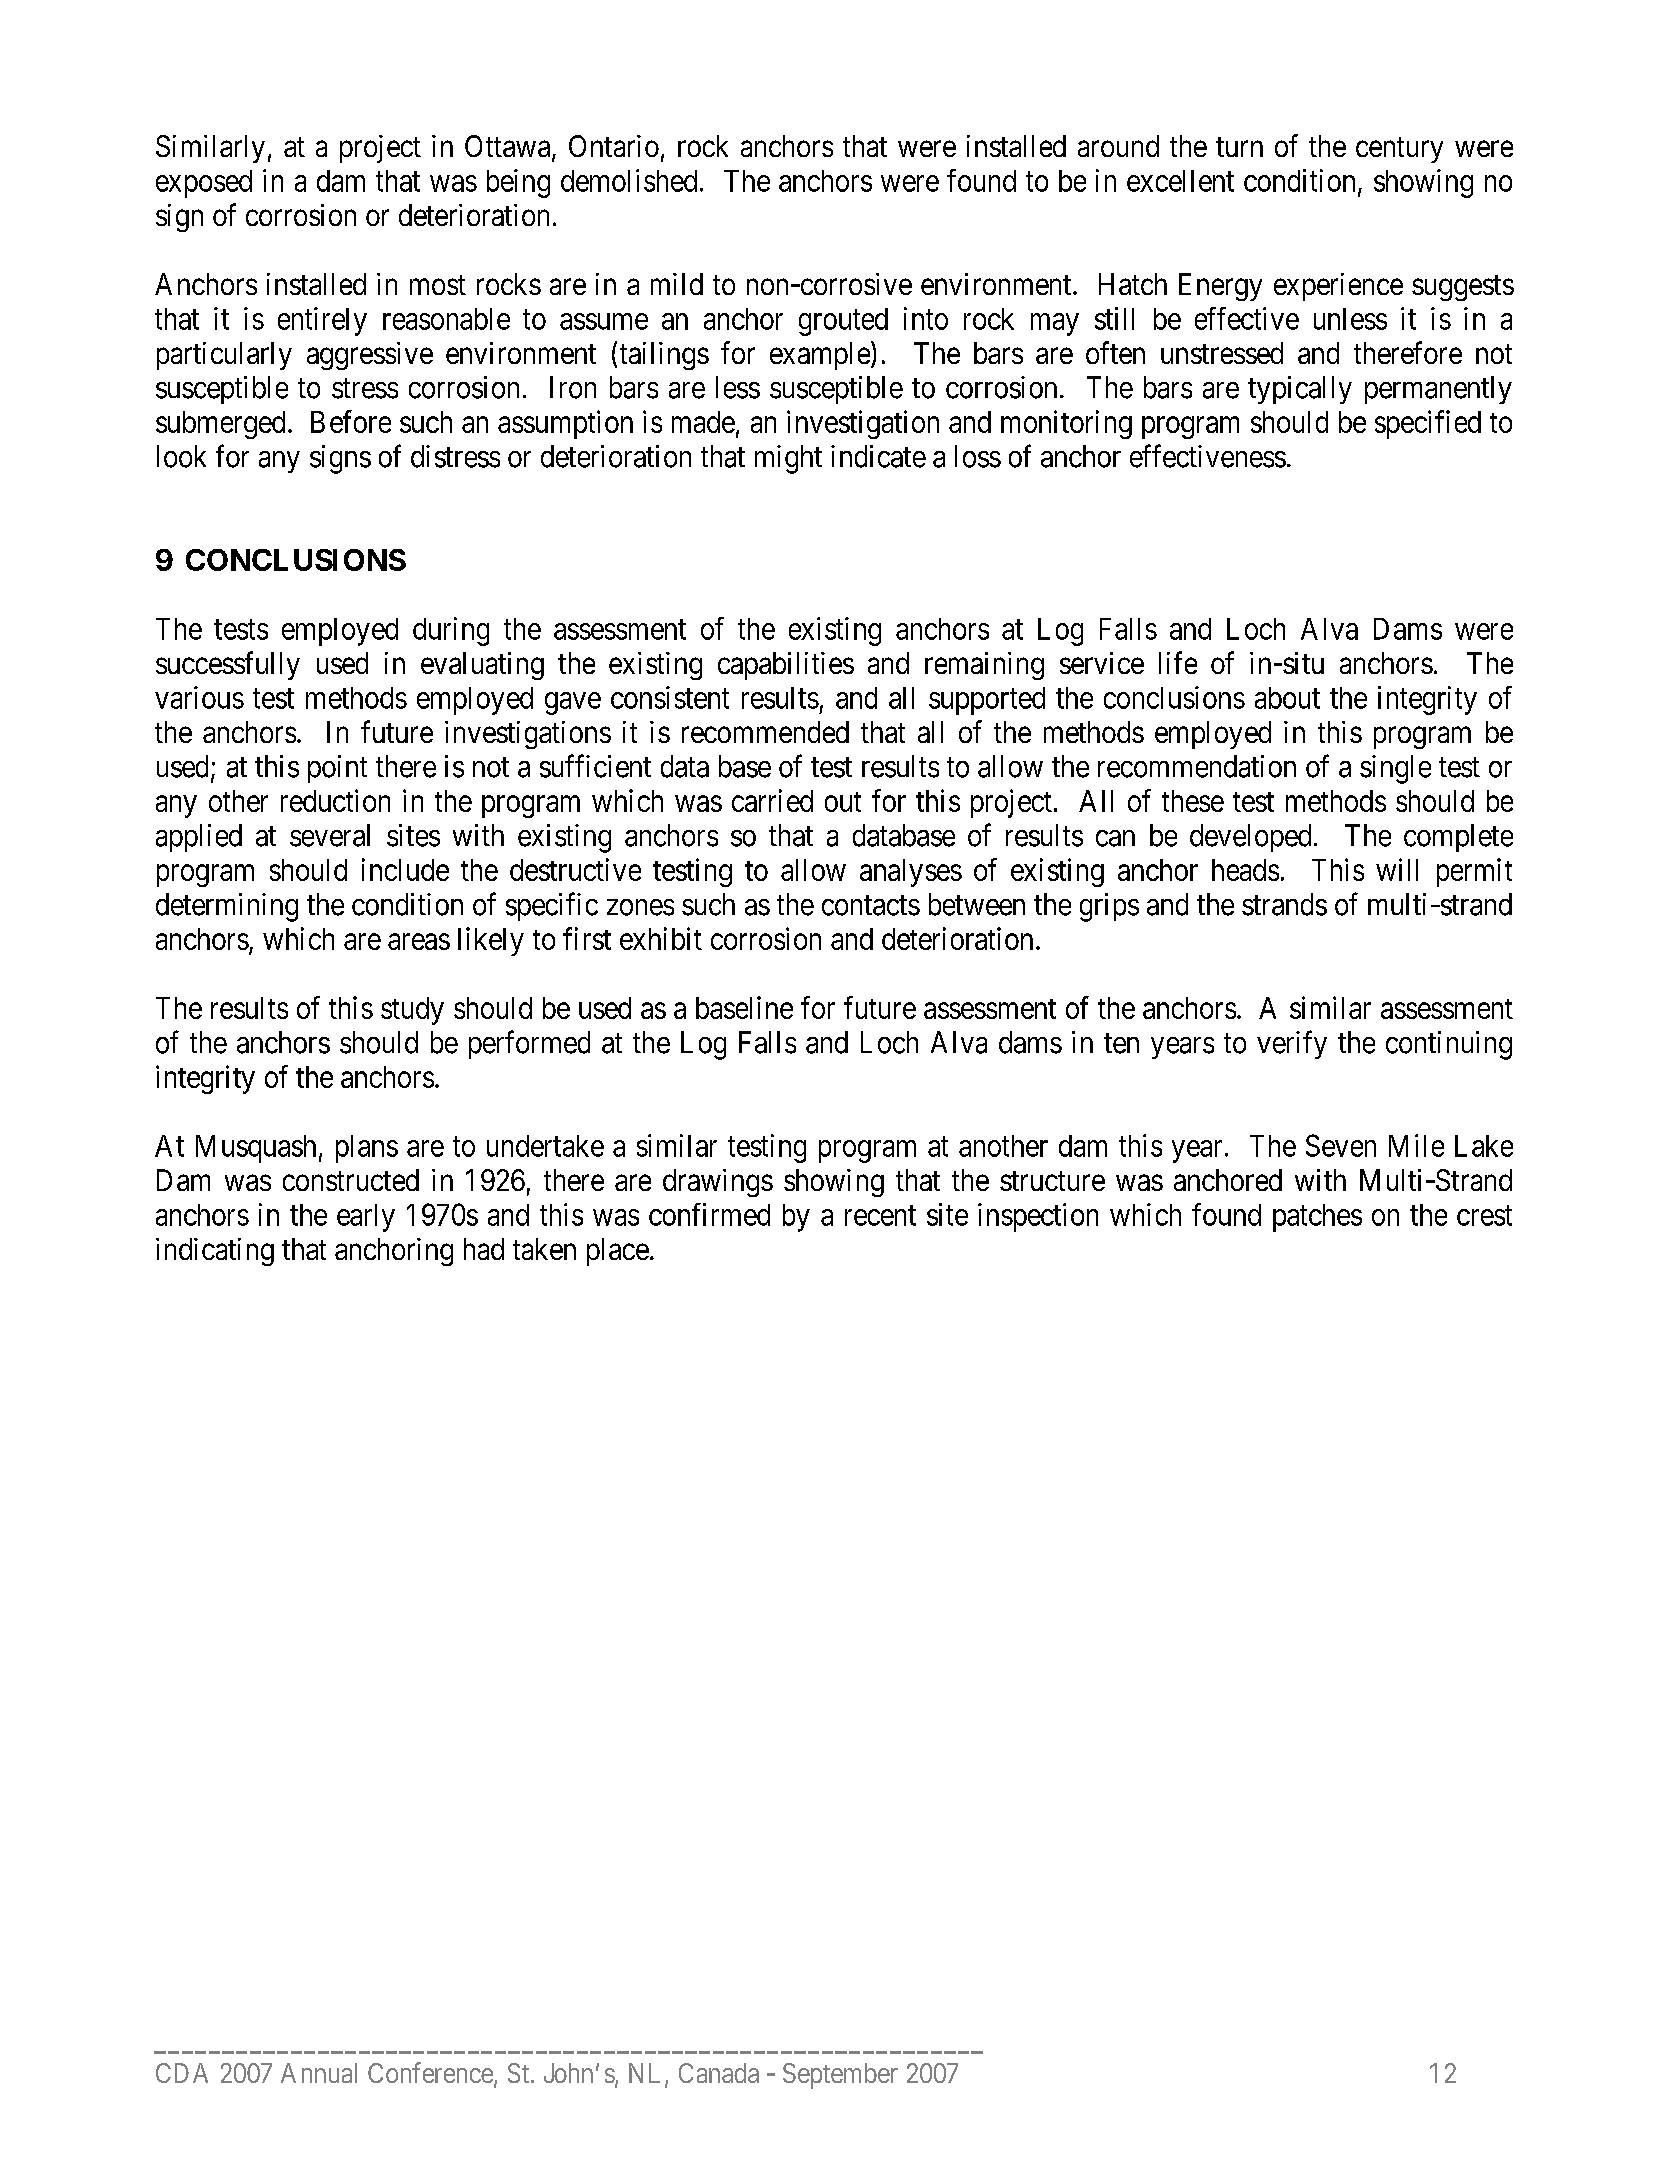 This page has height=2158, width=1667. Describe the element at coordinates (1341, 1145) in the page. I see `Seven` at that location.
